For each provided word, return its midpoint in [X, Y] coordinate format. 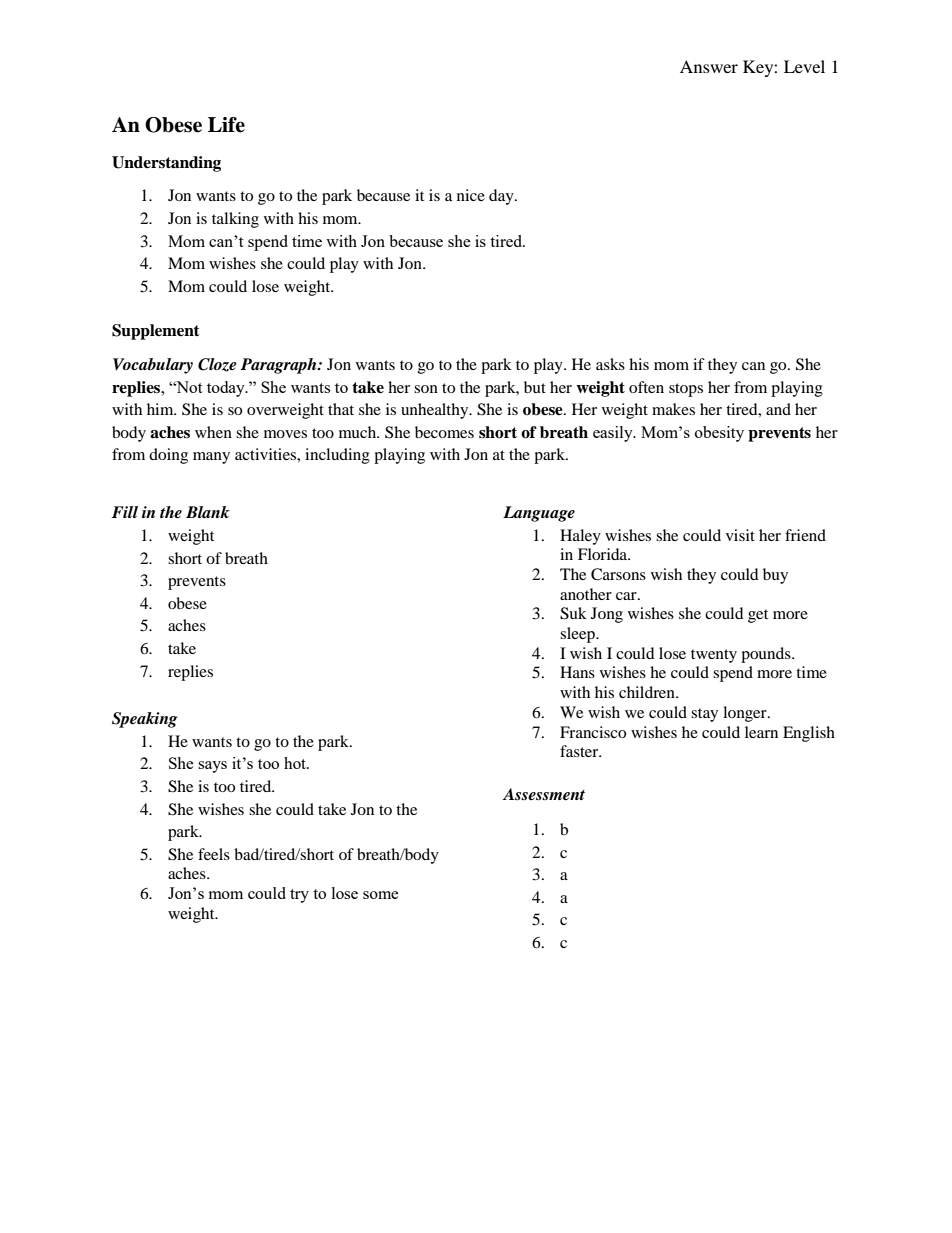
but [535, 387]
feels [214, 854]
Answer [709, 66]
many [211, 458]
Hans [577, 672]
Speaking [144, 720]
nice [471, 195]
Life [226, 125]
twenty [714, 656]
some [381, 895]
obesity [719, 434]
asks [610, 364]
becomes [444, 432]
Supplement [156, 332]
